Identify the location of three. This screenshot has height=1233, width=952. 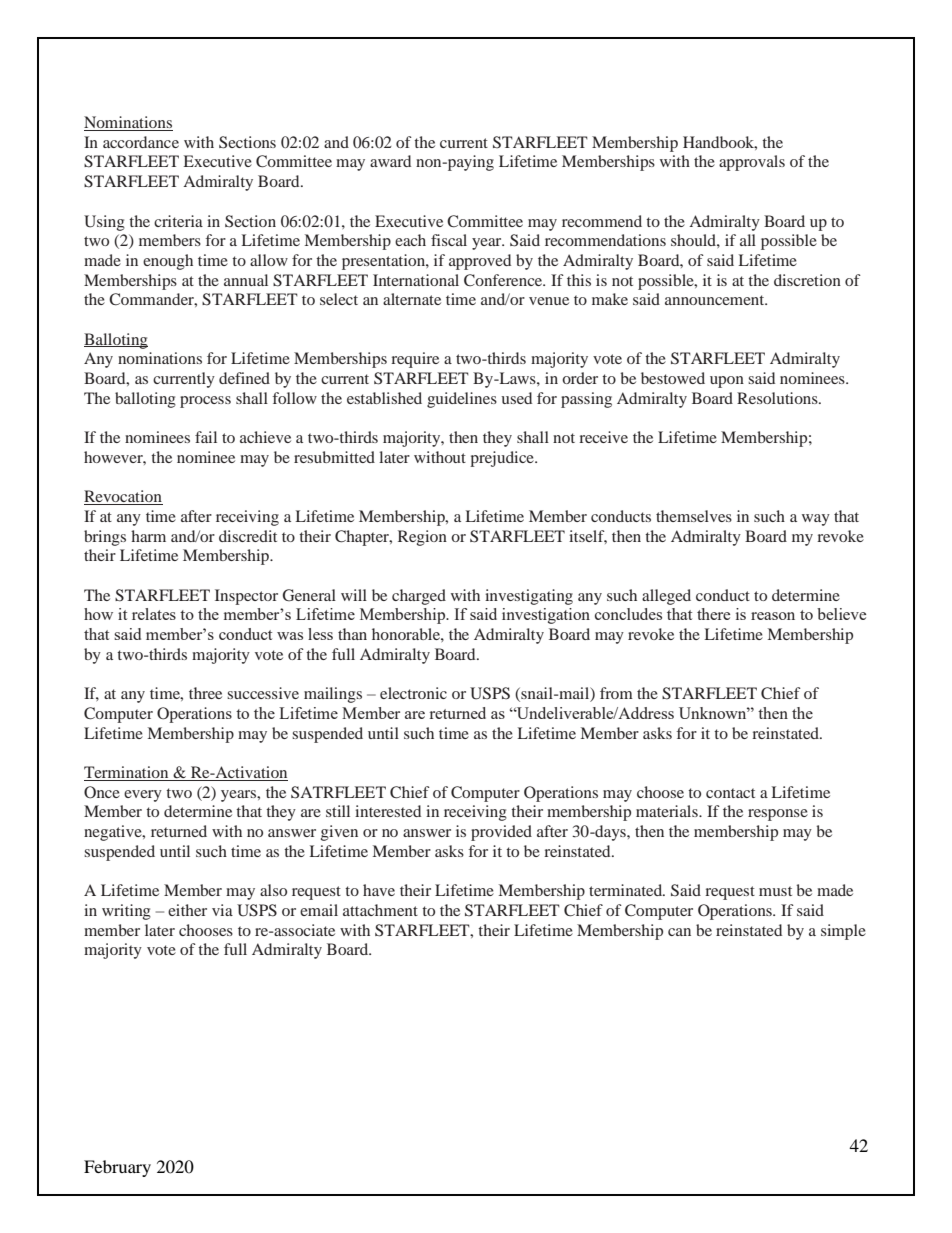
(205, 693).
